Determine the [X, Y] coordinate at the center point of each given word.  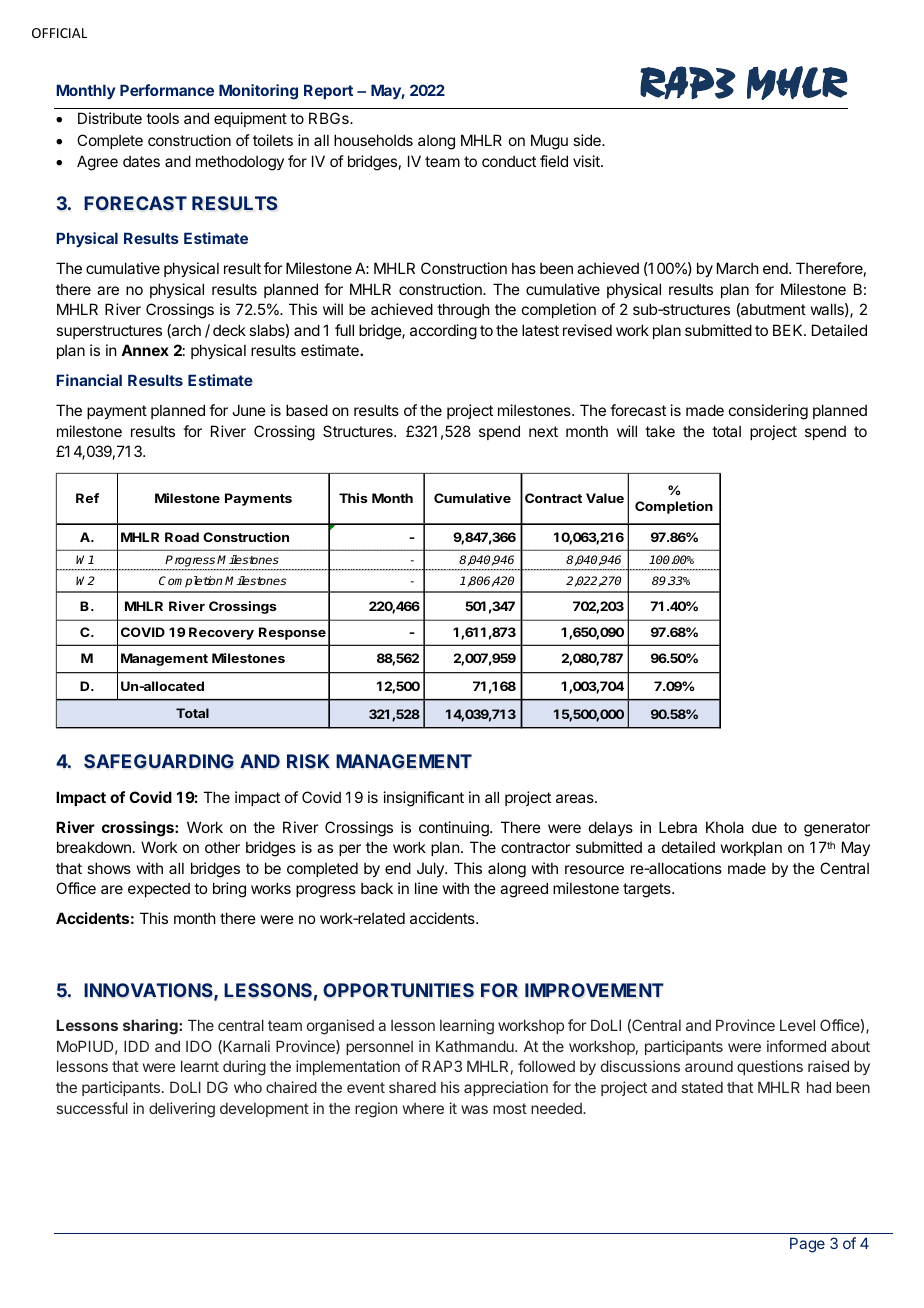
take [660, 431]
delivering [182, 1110]
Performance [167, 90]
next [543, 431]
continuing [455, 829]
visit [587, 161]
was [474, 1109]
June [249, 410]
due [764, 827]
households [373, 140]
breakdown [94, 847]
